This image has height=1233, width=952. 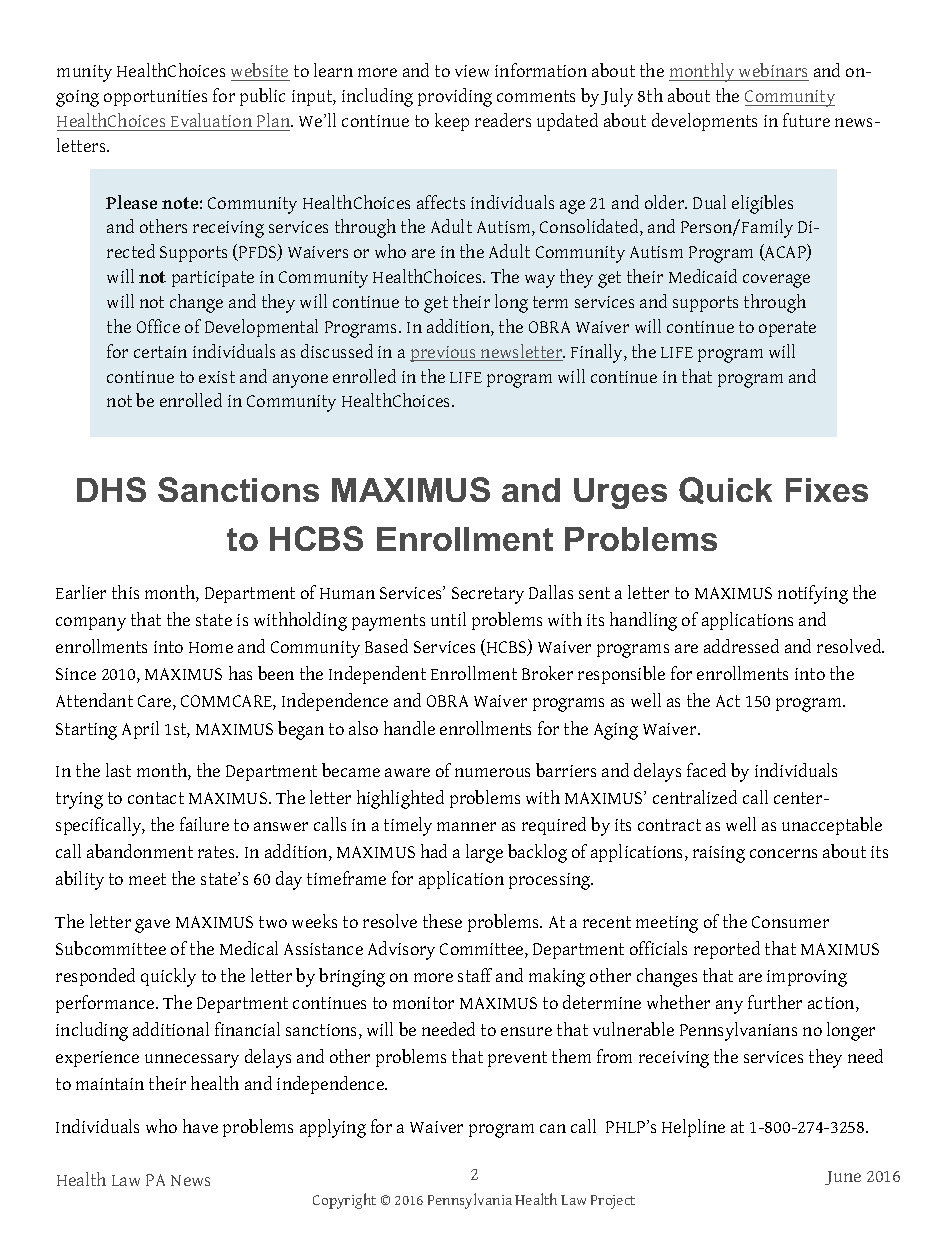 What do you see at coordinates (827, 490) in the image?
I see `Fixes` at bounding box center [827, 490].
